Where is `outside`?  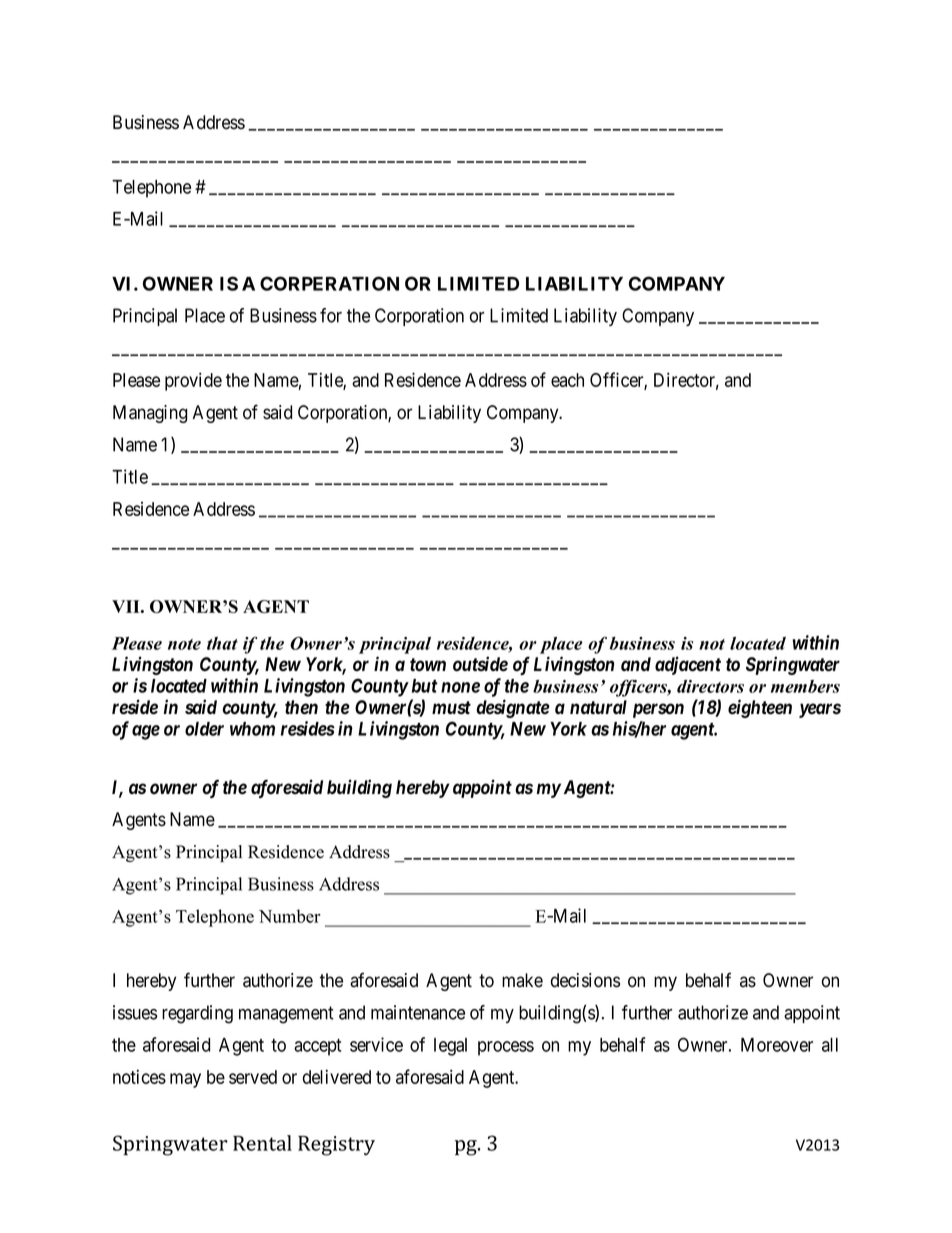
outside is located at coordinates (480, 664).
